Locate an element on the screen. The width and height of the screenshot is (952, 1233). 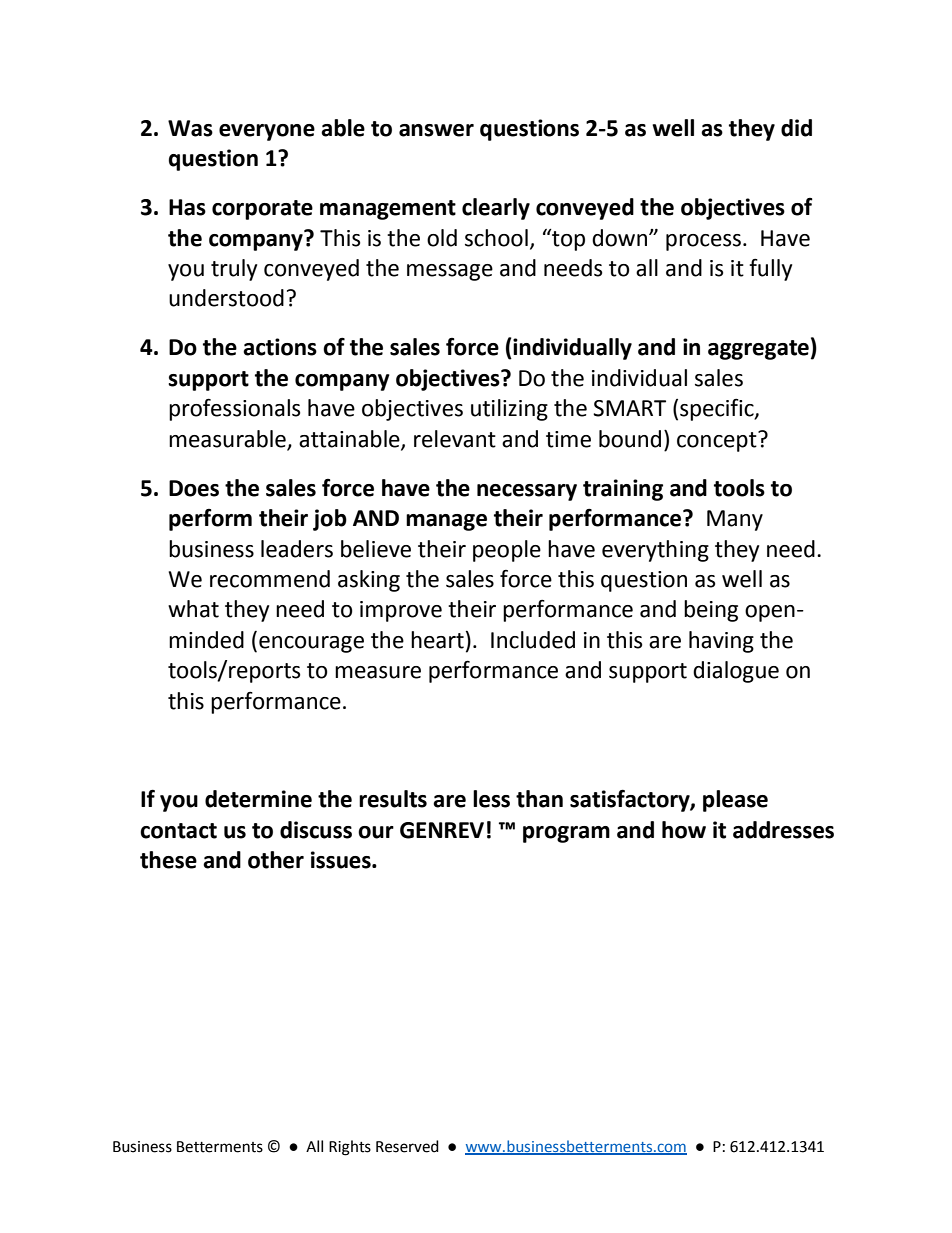
Rights is located at coordinates (350, 1148).
